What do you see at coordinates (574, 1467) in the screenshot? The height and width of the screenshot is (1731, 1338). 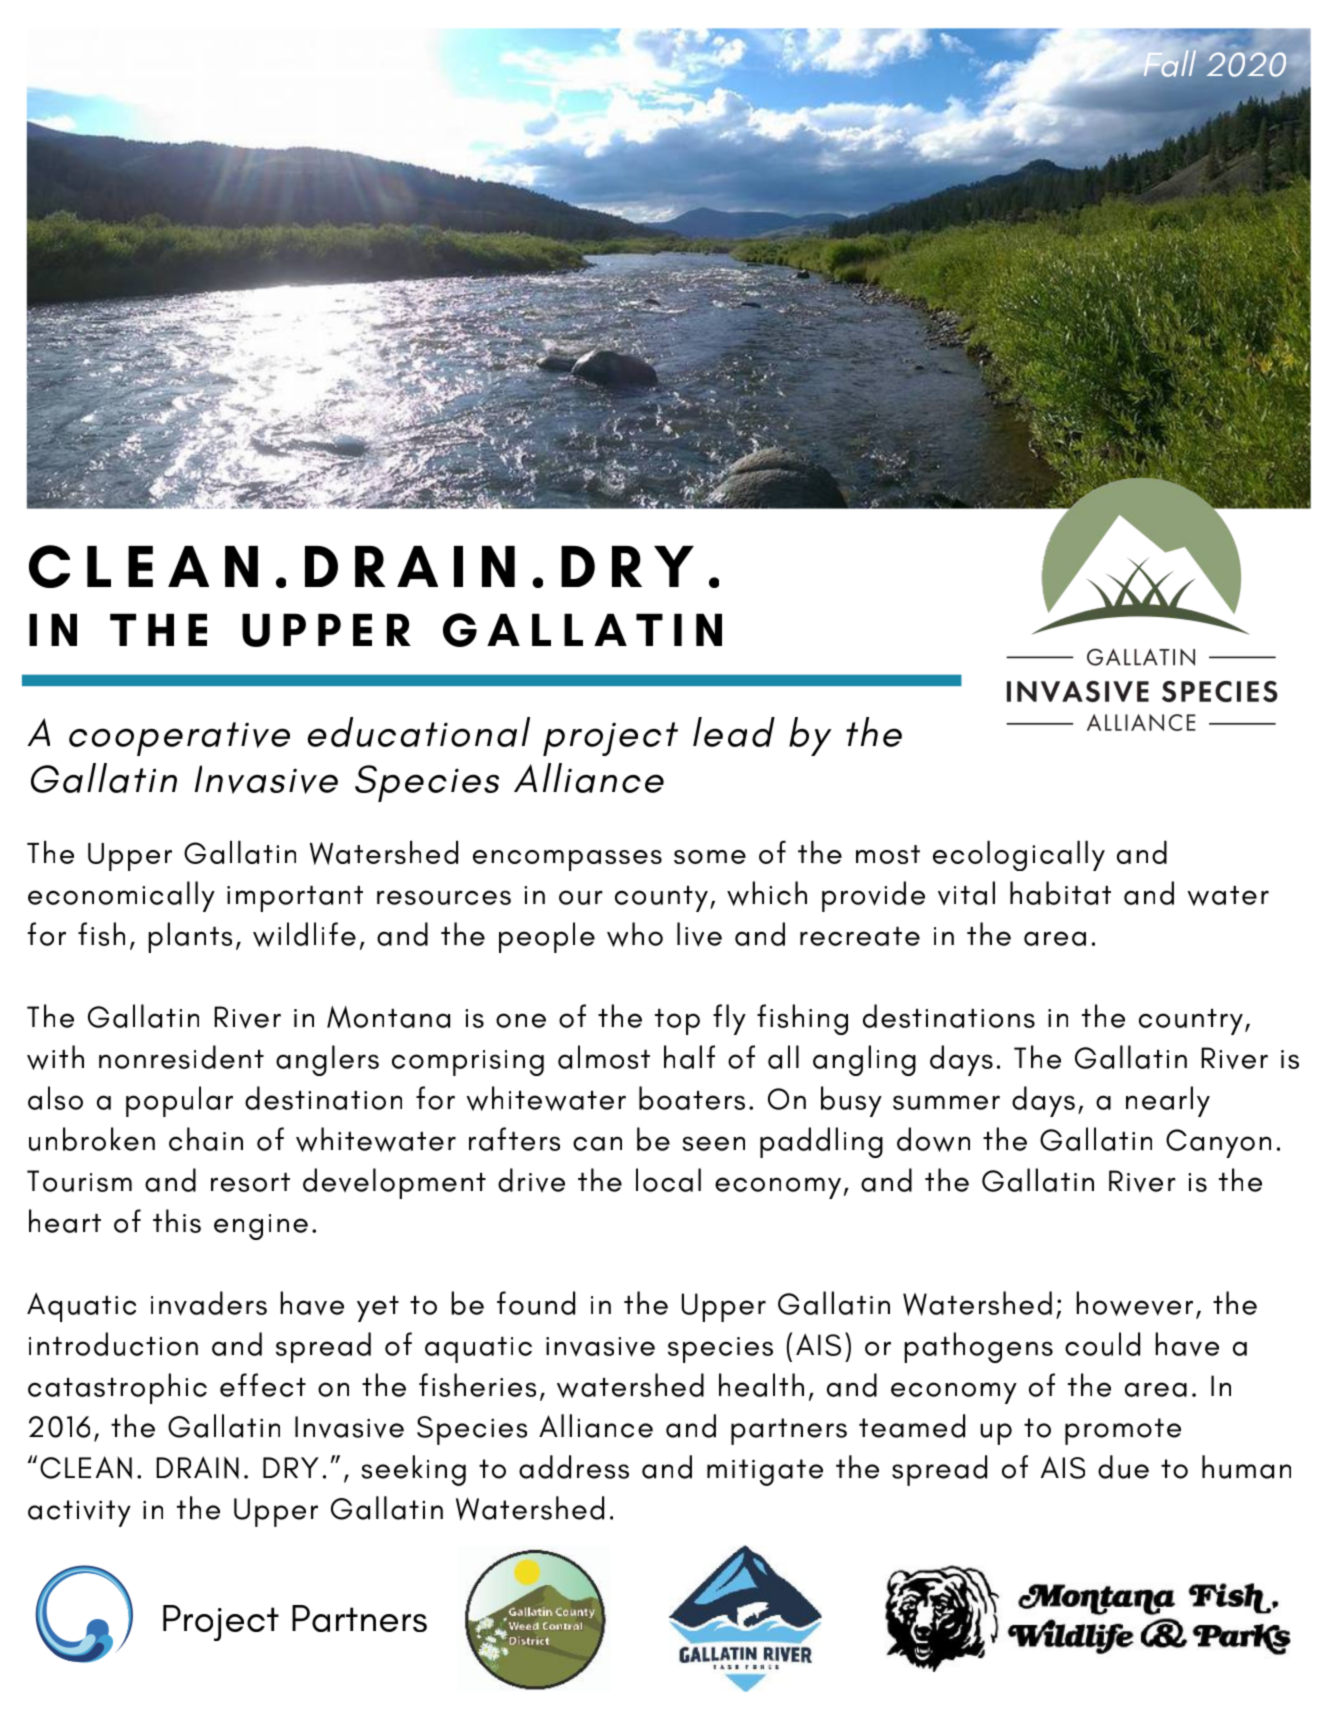 I see `address` at bounding box center [574, 1467].
